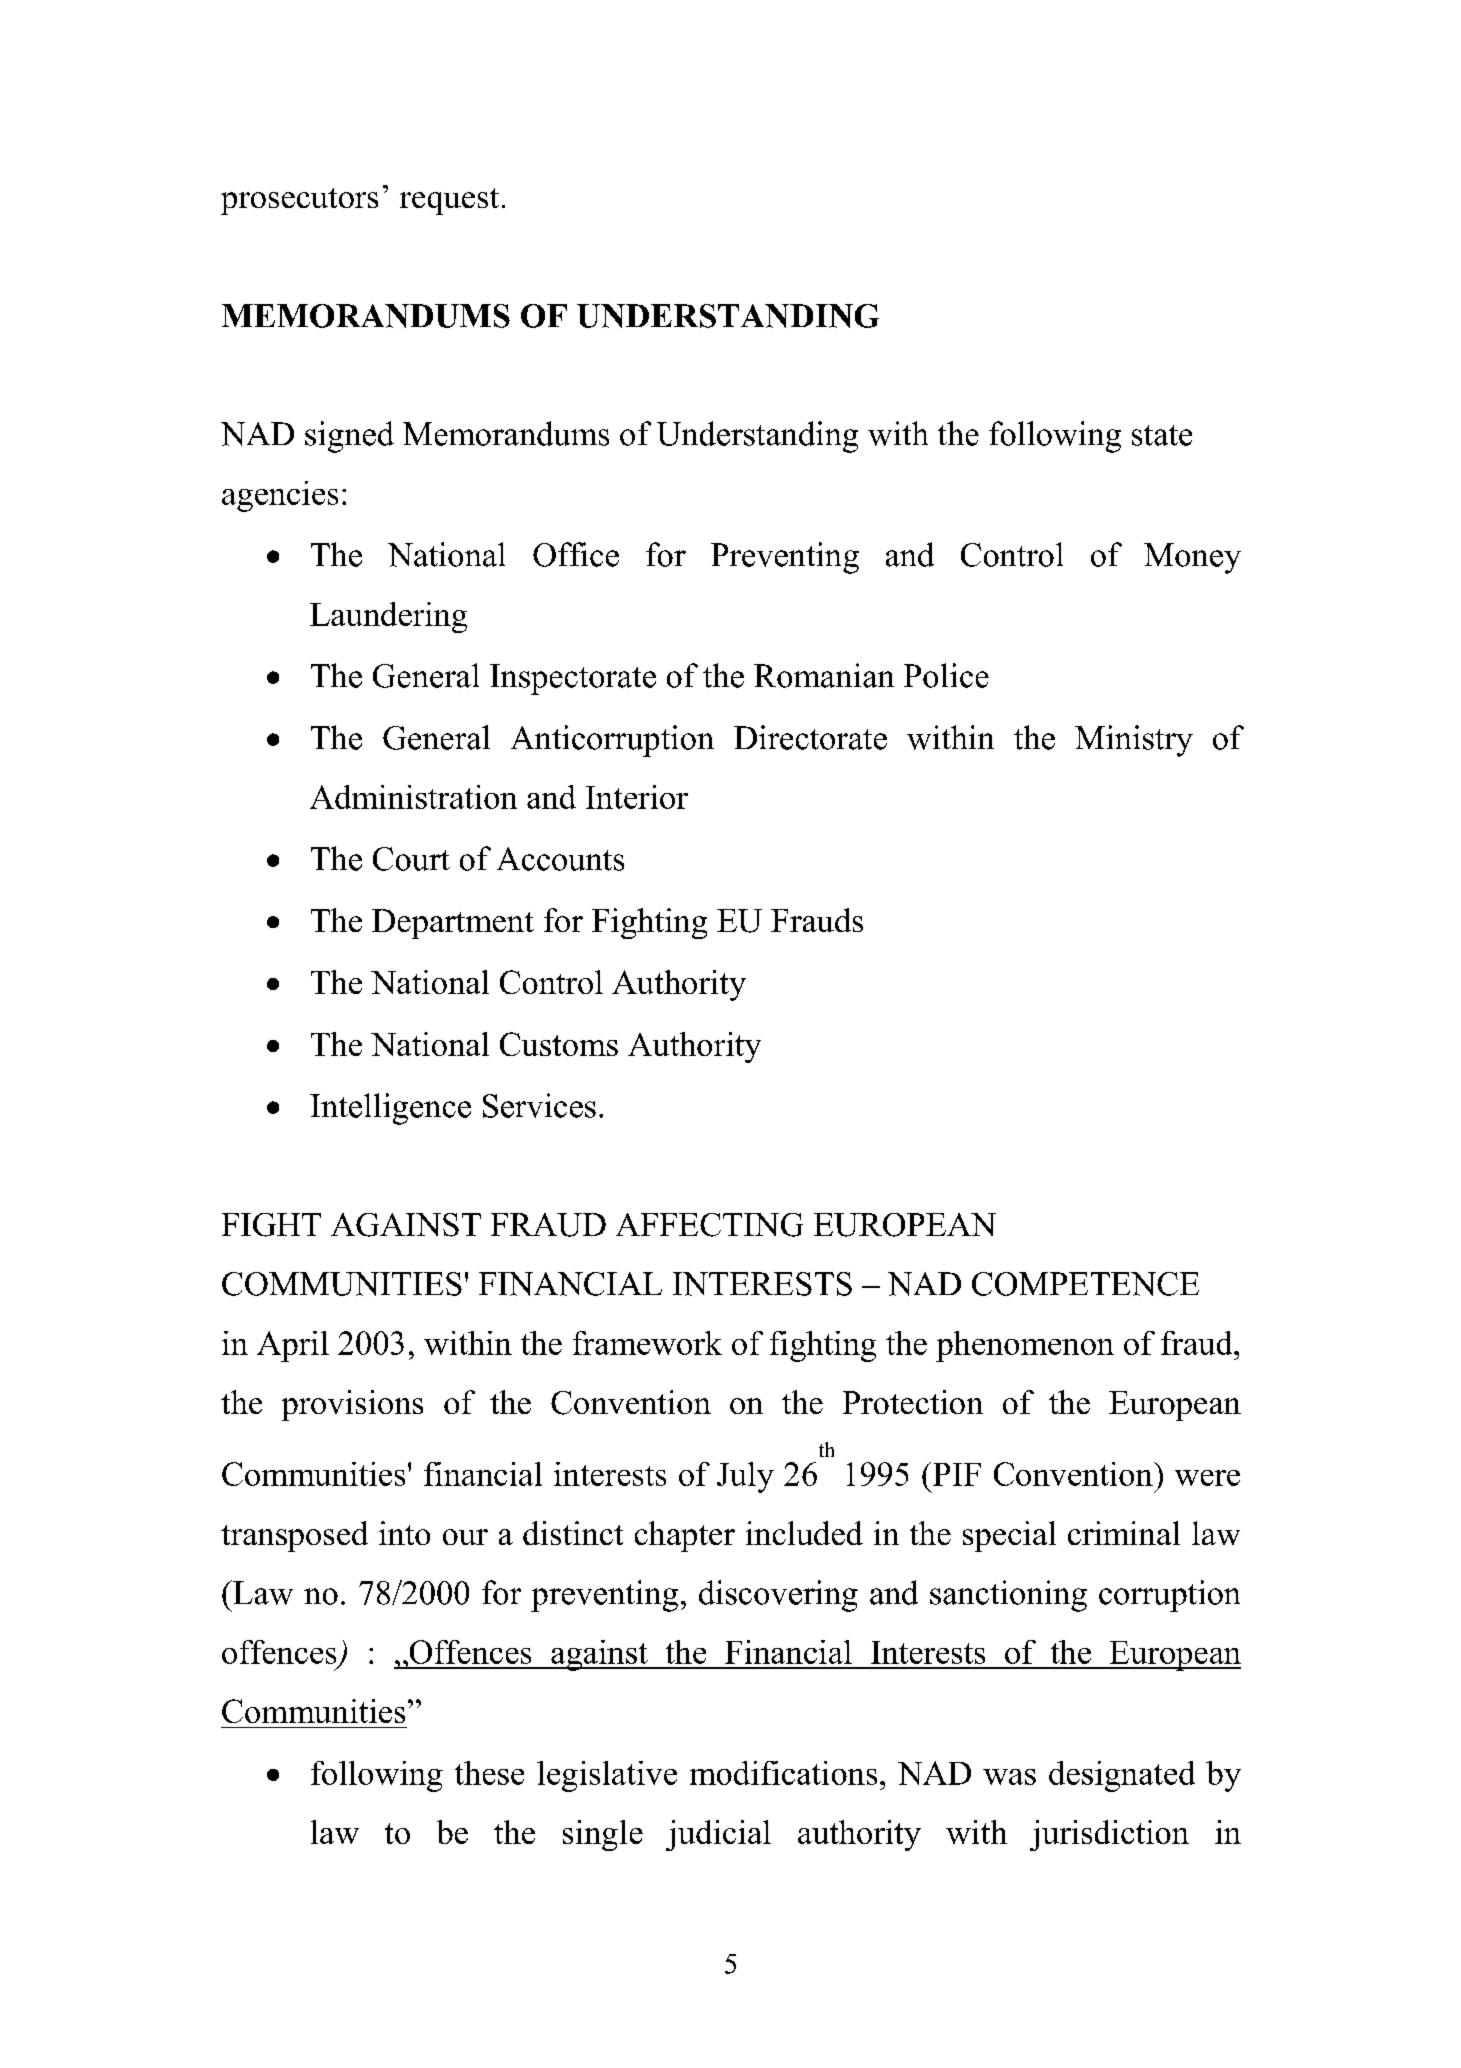 The height and width of the screenshot is (2068, 1461). What do you see at coordinates (810, 737) in the screenshot?
I see `Directorate` at bounding box center [810, 737].
